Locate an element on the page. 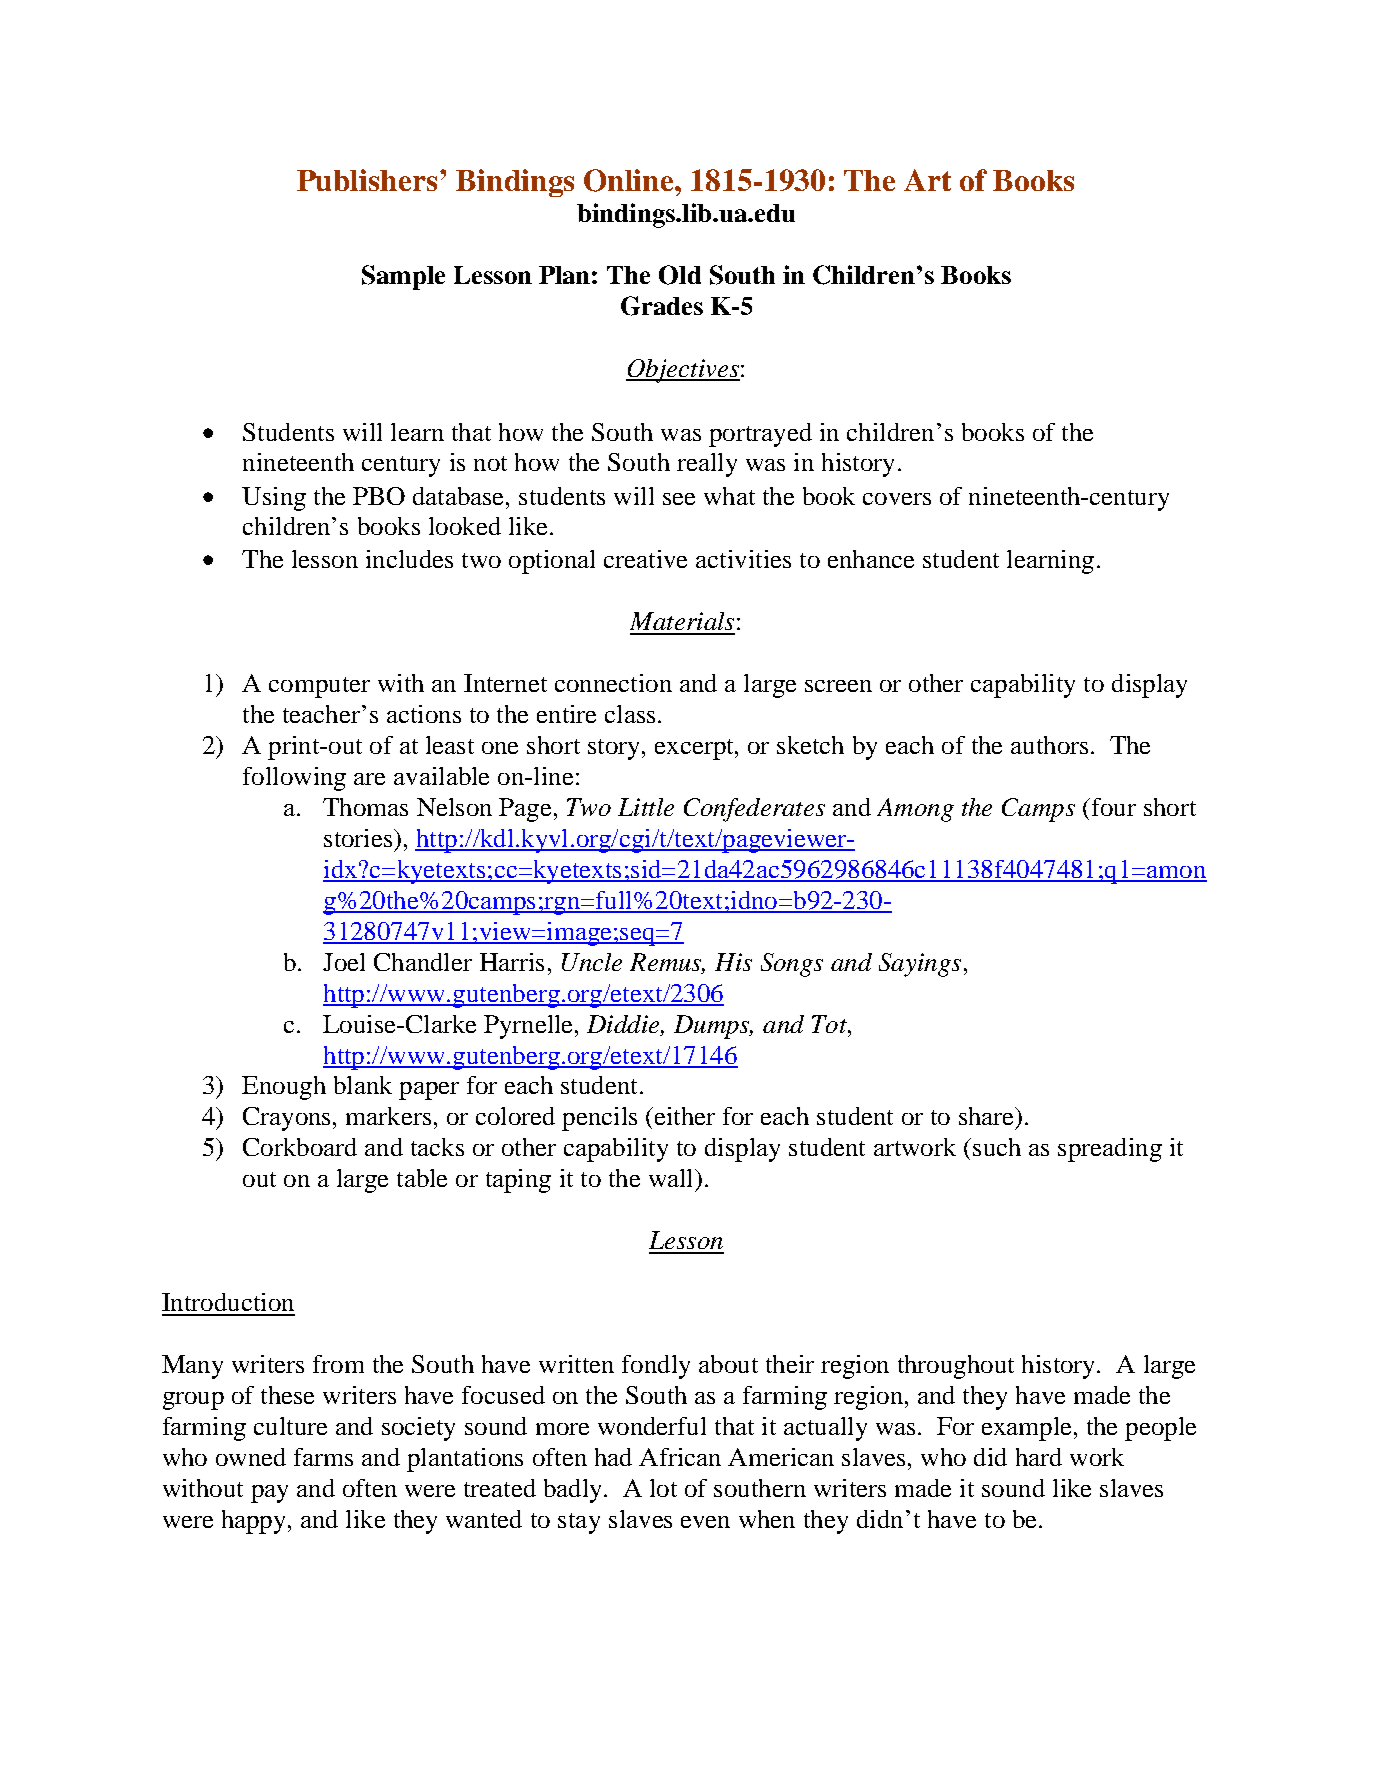 The image size is (1373, 1777). Grades is located at coordinates (662, 306).
